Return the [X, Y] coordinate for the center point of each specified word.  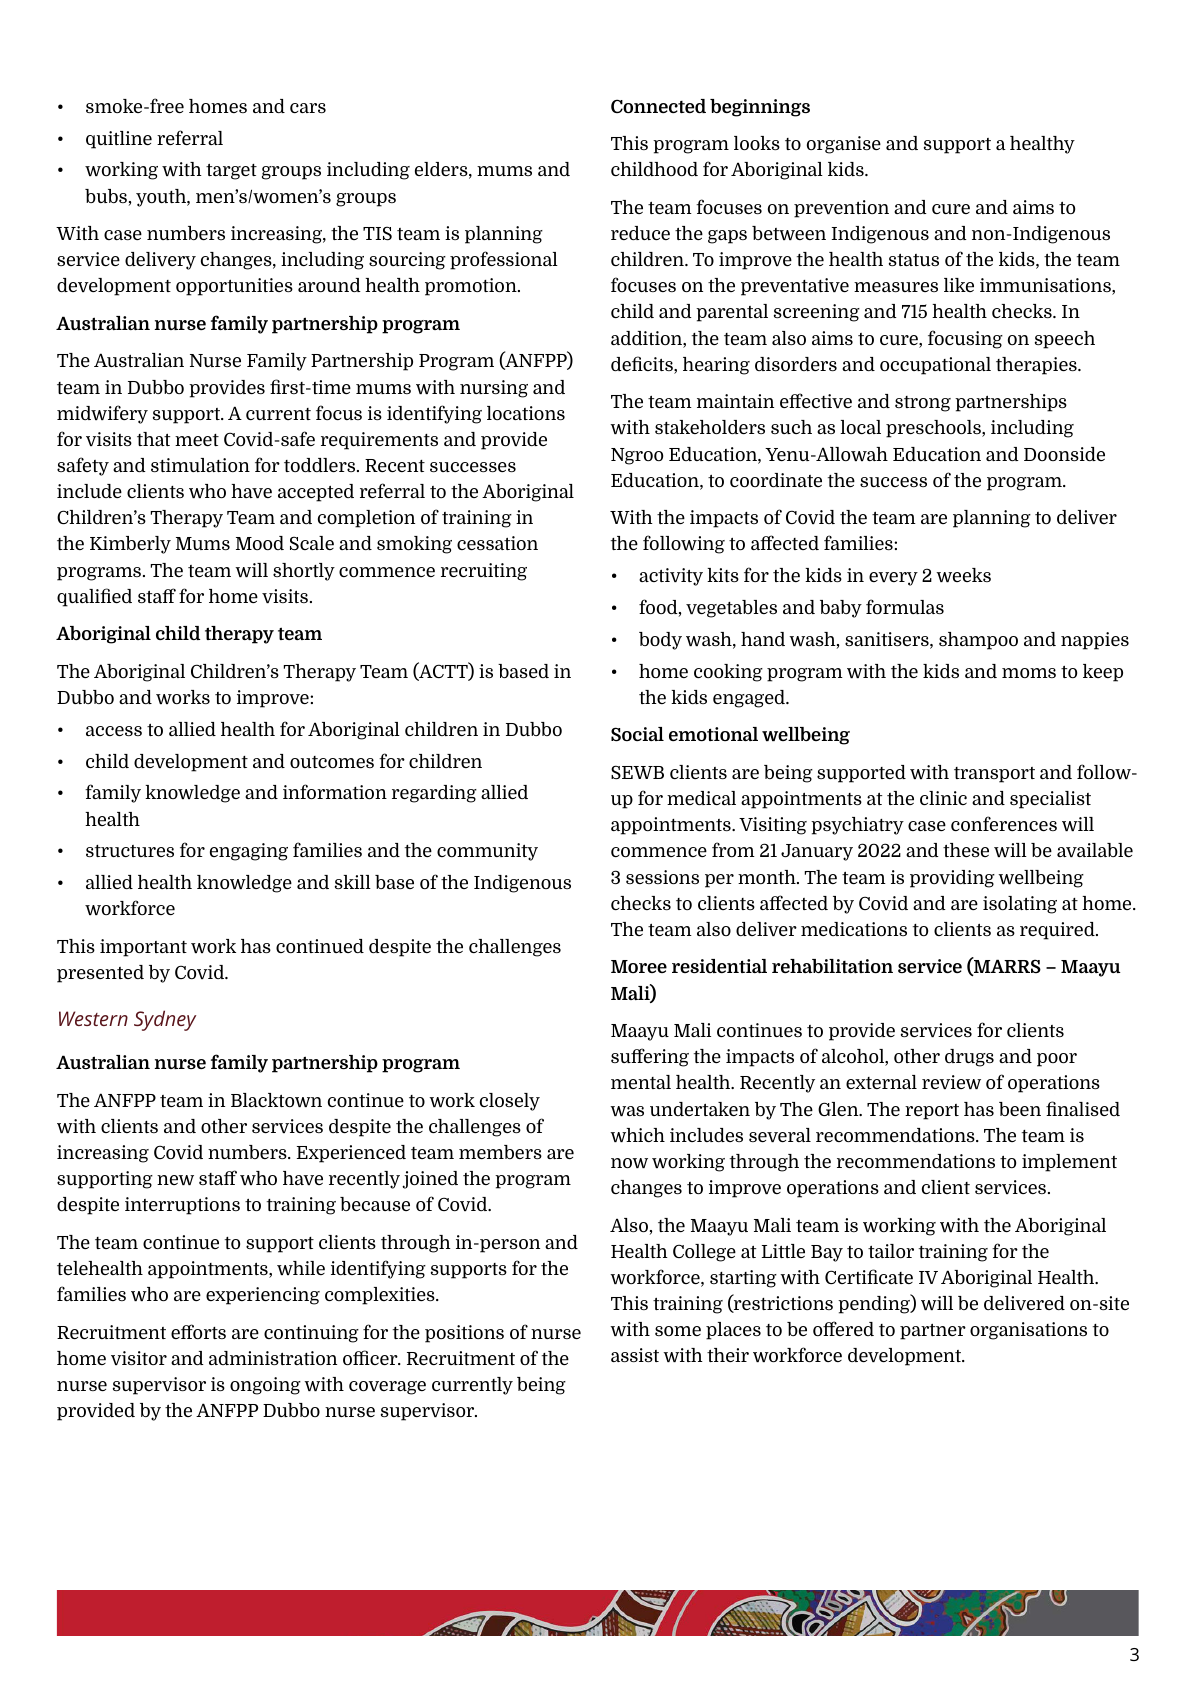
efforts [198, 1331]
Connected [658, 106]
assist [635, 1355]
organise [844, 145]
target [231, 172]
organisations [1028, 1331]
